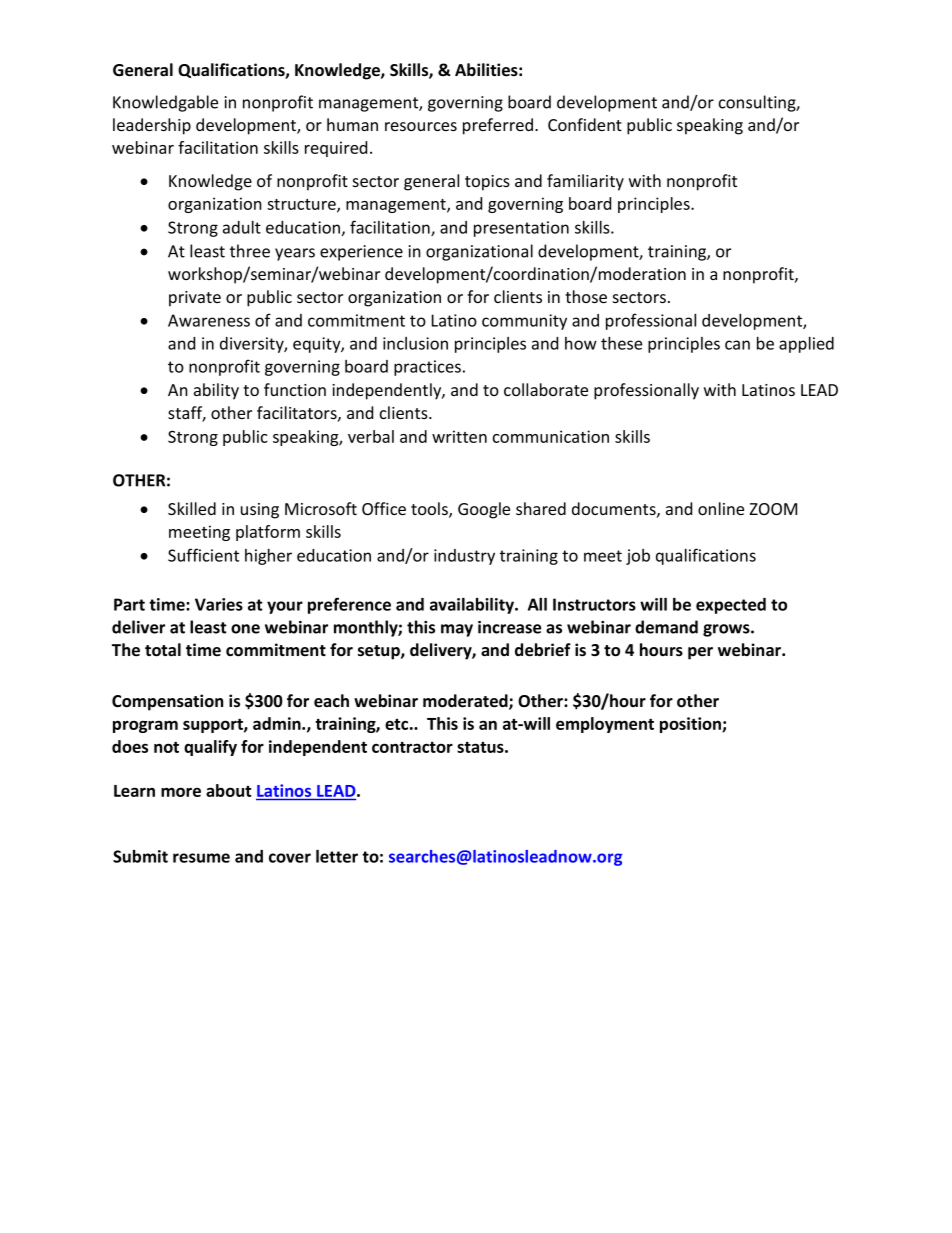 The image size is (952, 1233). Describe the element at coordinates (427, 368) in the screenshot. I see `practices` at that location.
